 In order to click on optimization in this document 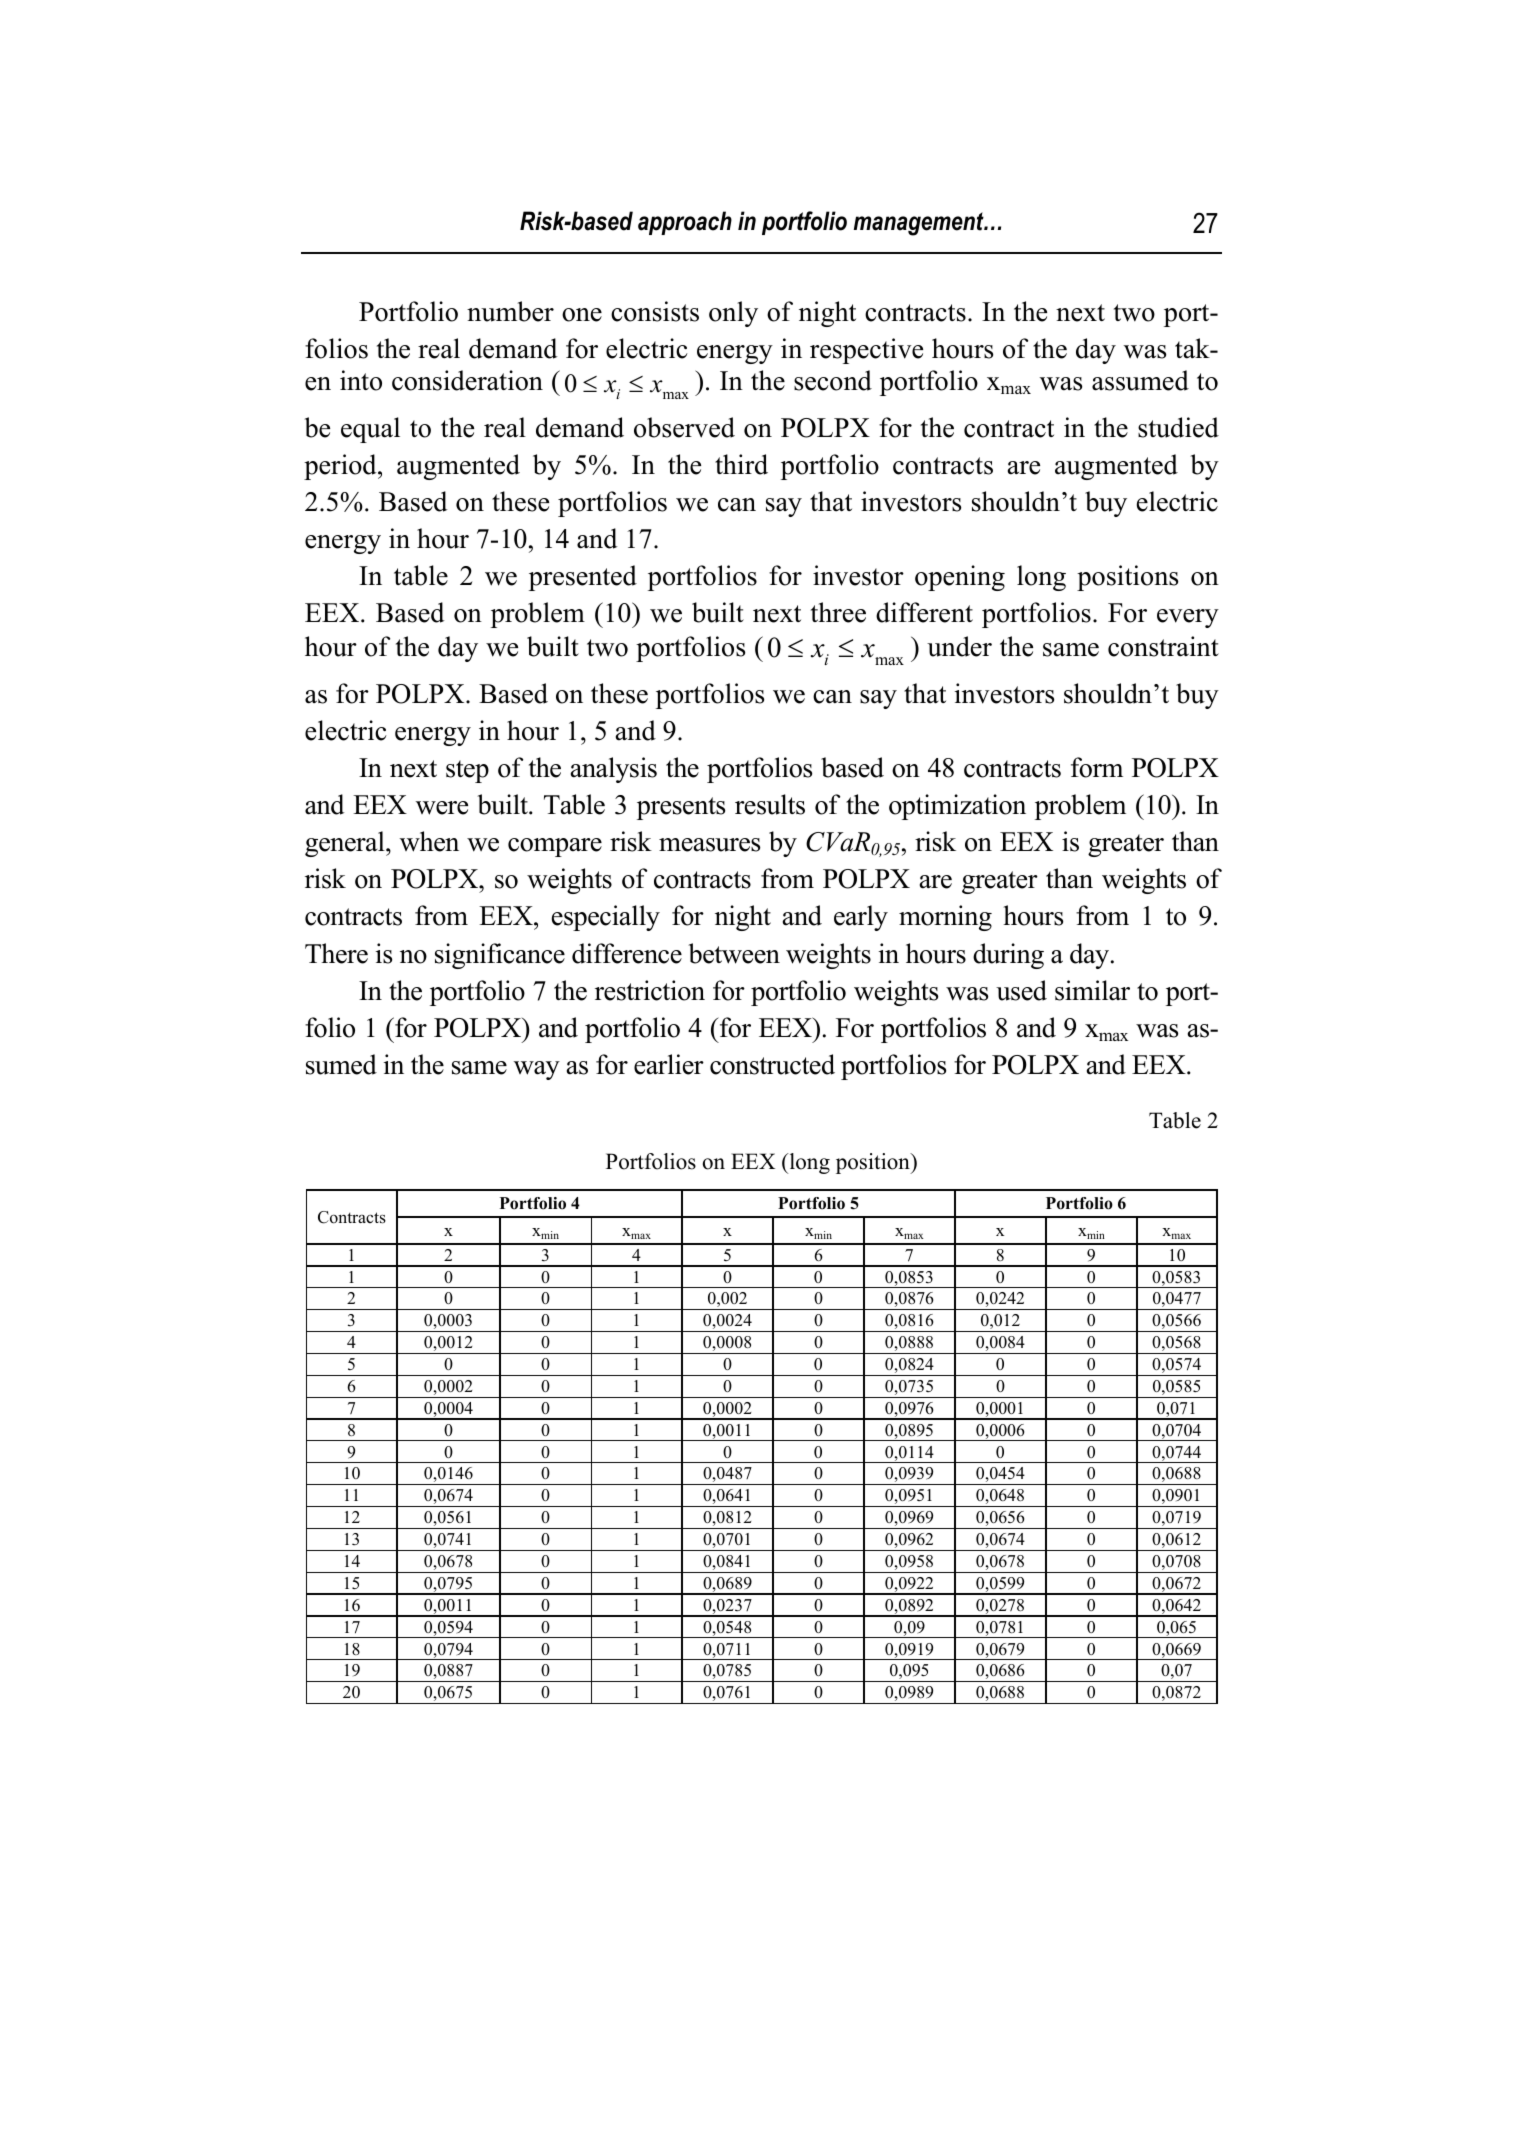, I will do `click(957, 807)`.
